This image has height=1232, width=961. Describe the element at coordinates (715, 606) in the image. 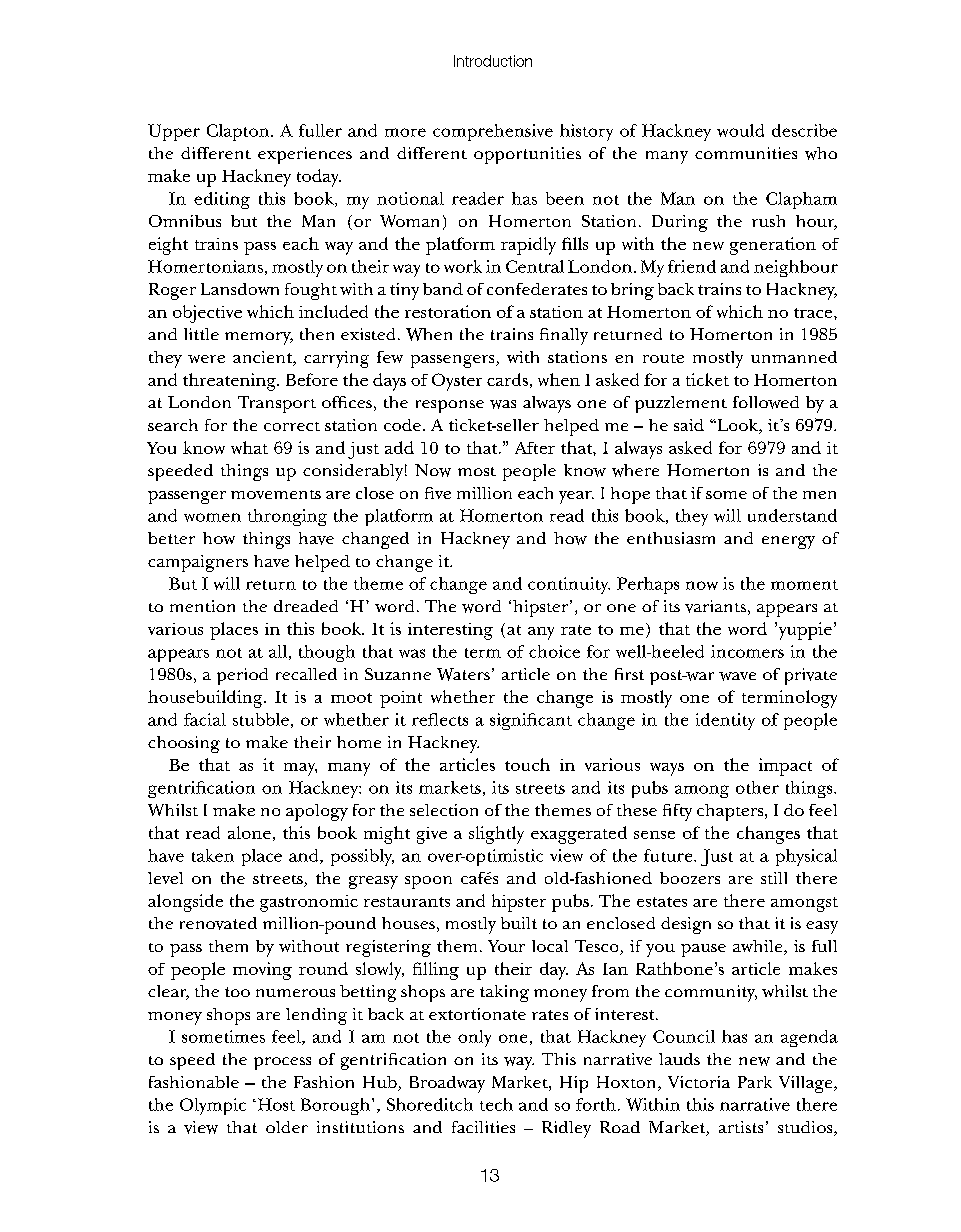

I see `variants` at that location.
